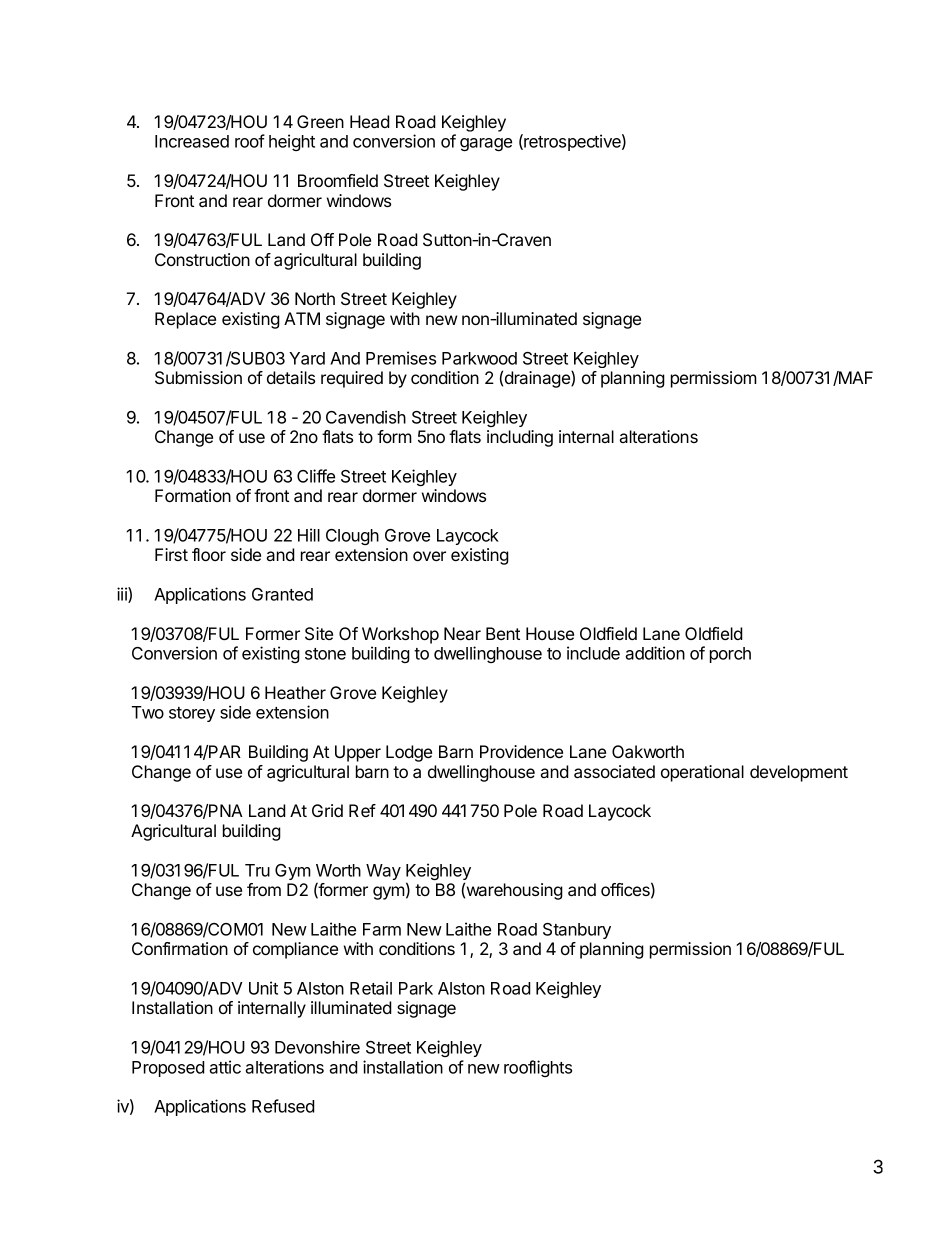 The image size is (952, 1233). I want to click on Way, so click(383, 872).
